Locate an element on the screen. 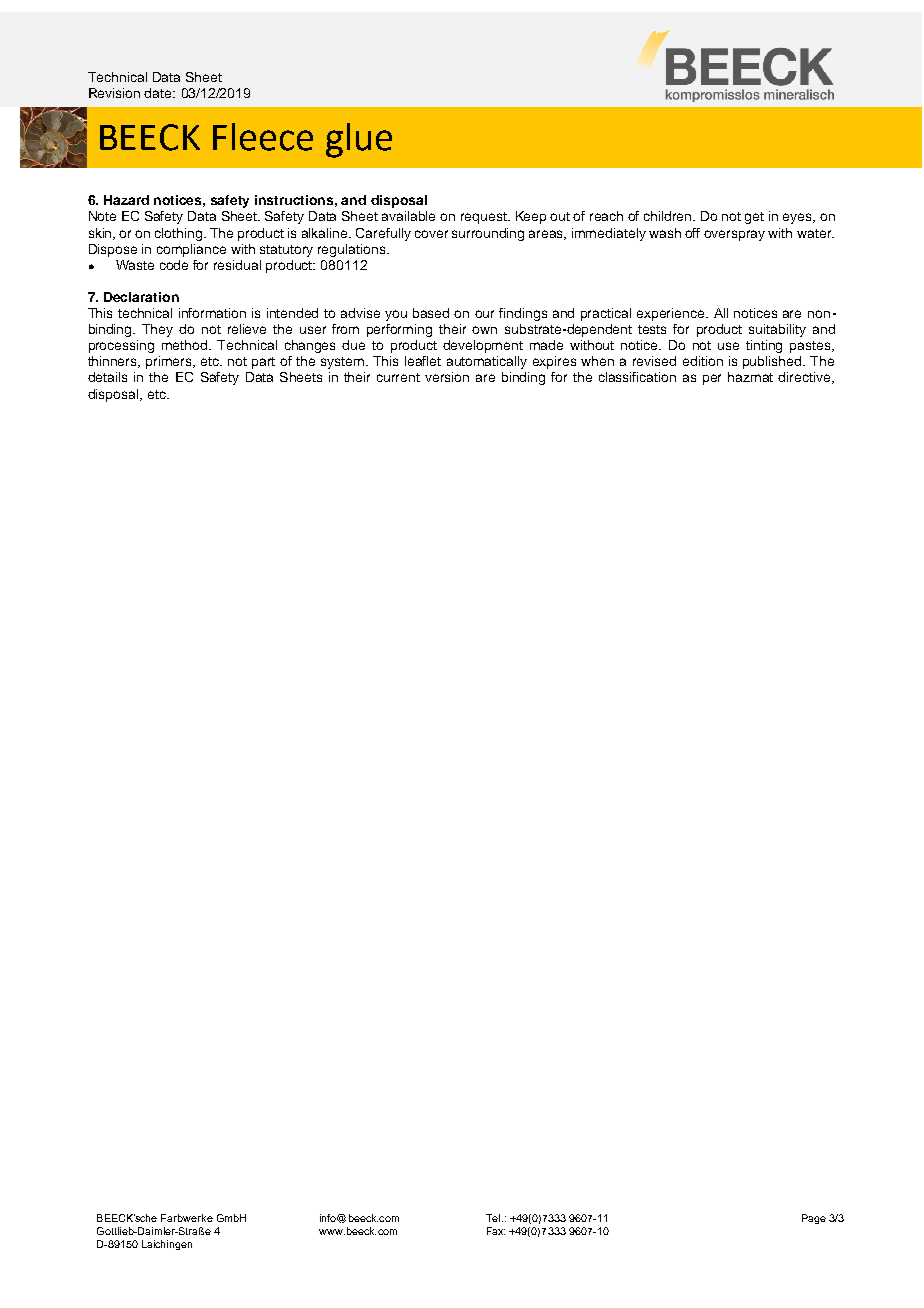 The image size is (924, 1308). primers is located at coordinates (170, 362).
